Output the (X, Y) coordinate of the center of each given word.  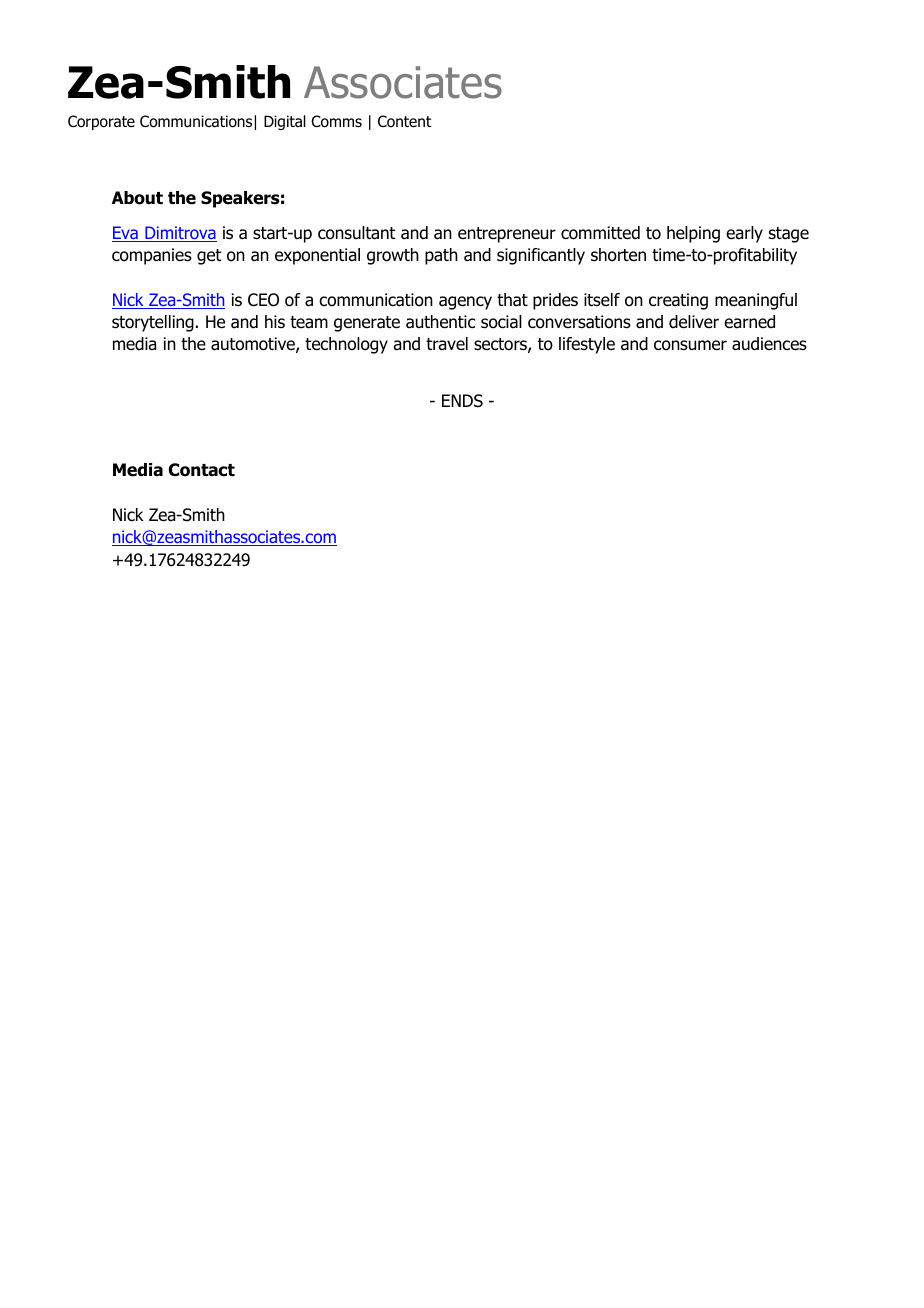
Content (404, 121)
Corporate (101, 122)
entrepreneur (507, 235)
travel (447, 344)
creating (678, 301)
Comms (336, 121)
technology (346, 345)
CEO (263, 300)
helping (693, 234)
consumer (690, 345)
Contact (202, 470)
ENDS (462, 401)
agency (465, 303)
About (137, 198)
